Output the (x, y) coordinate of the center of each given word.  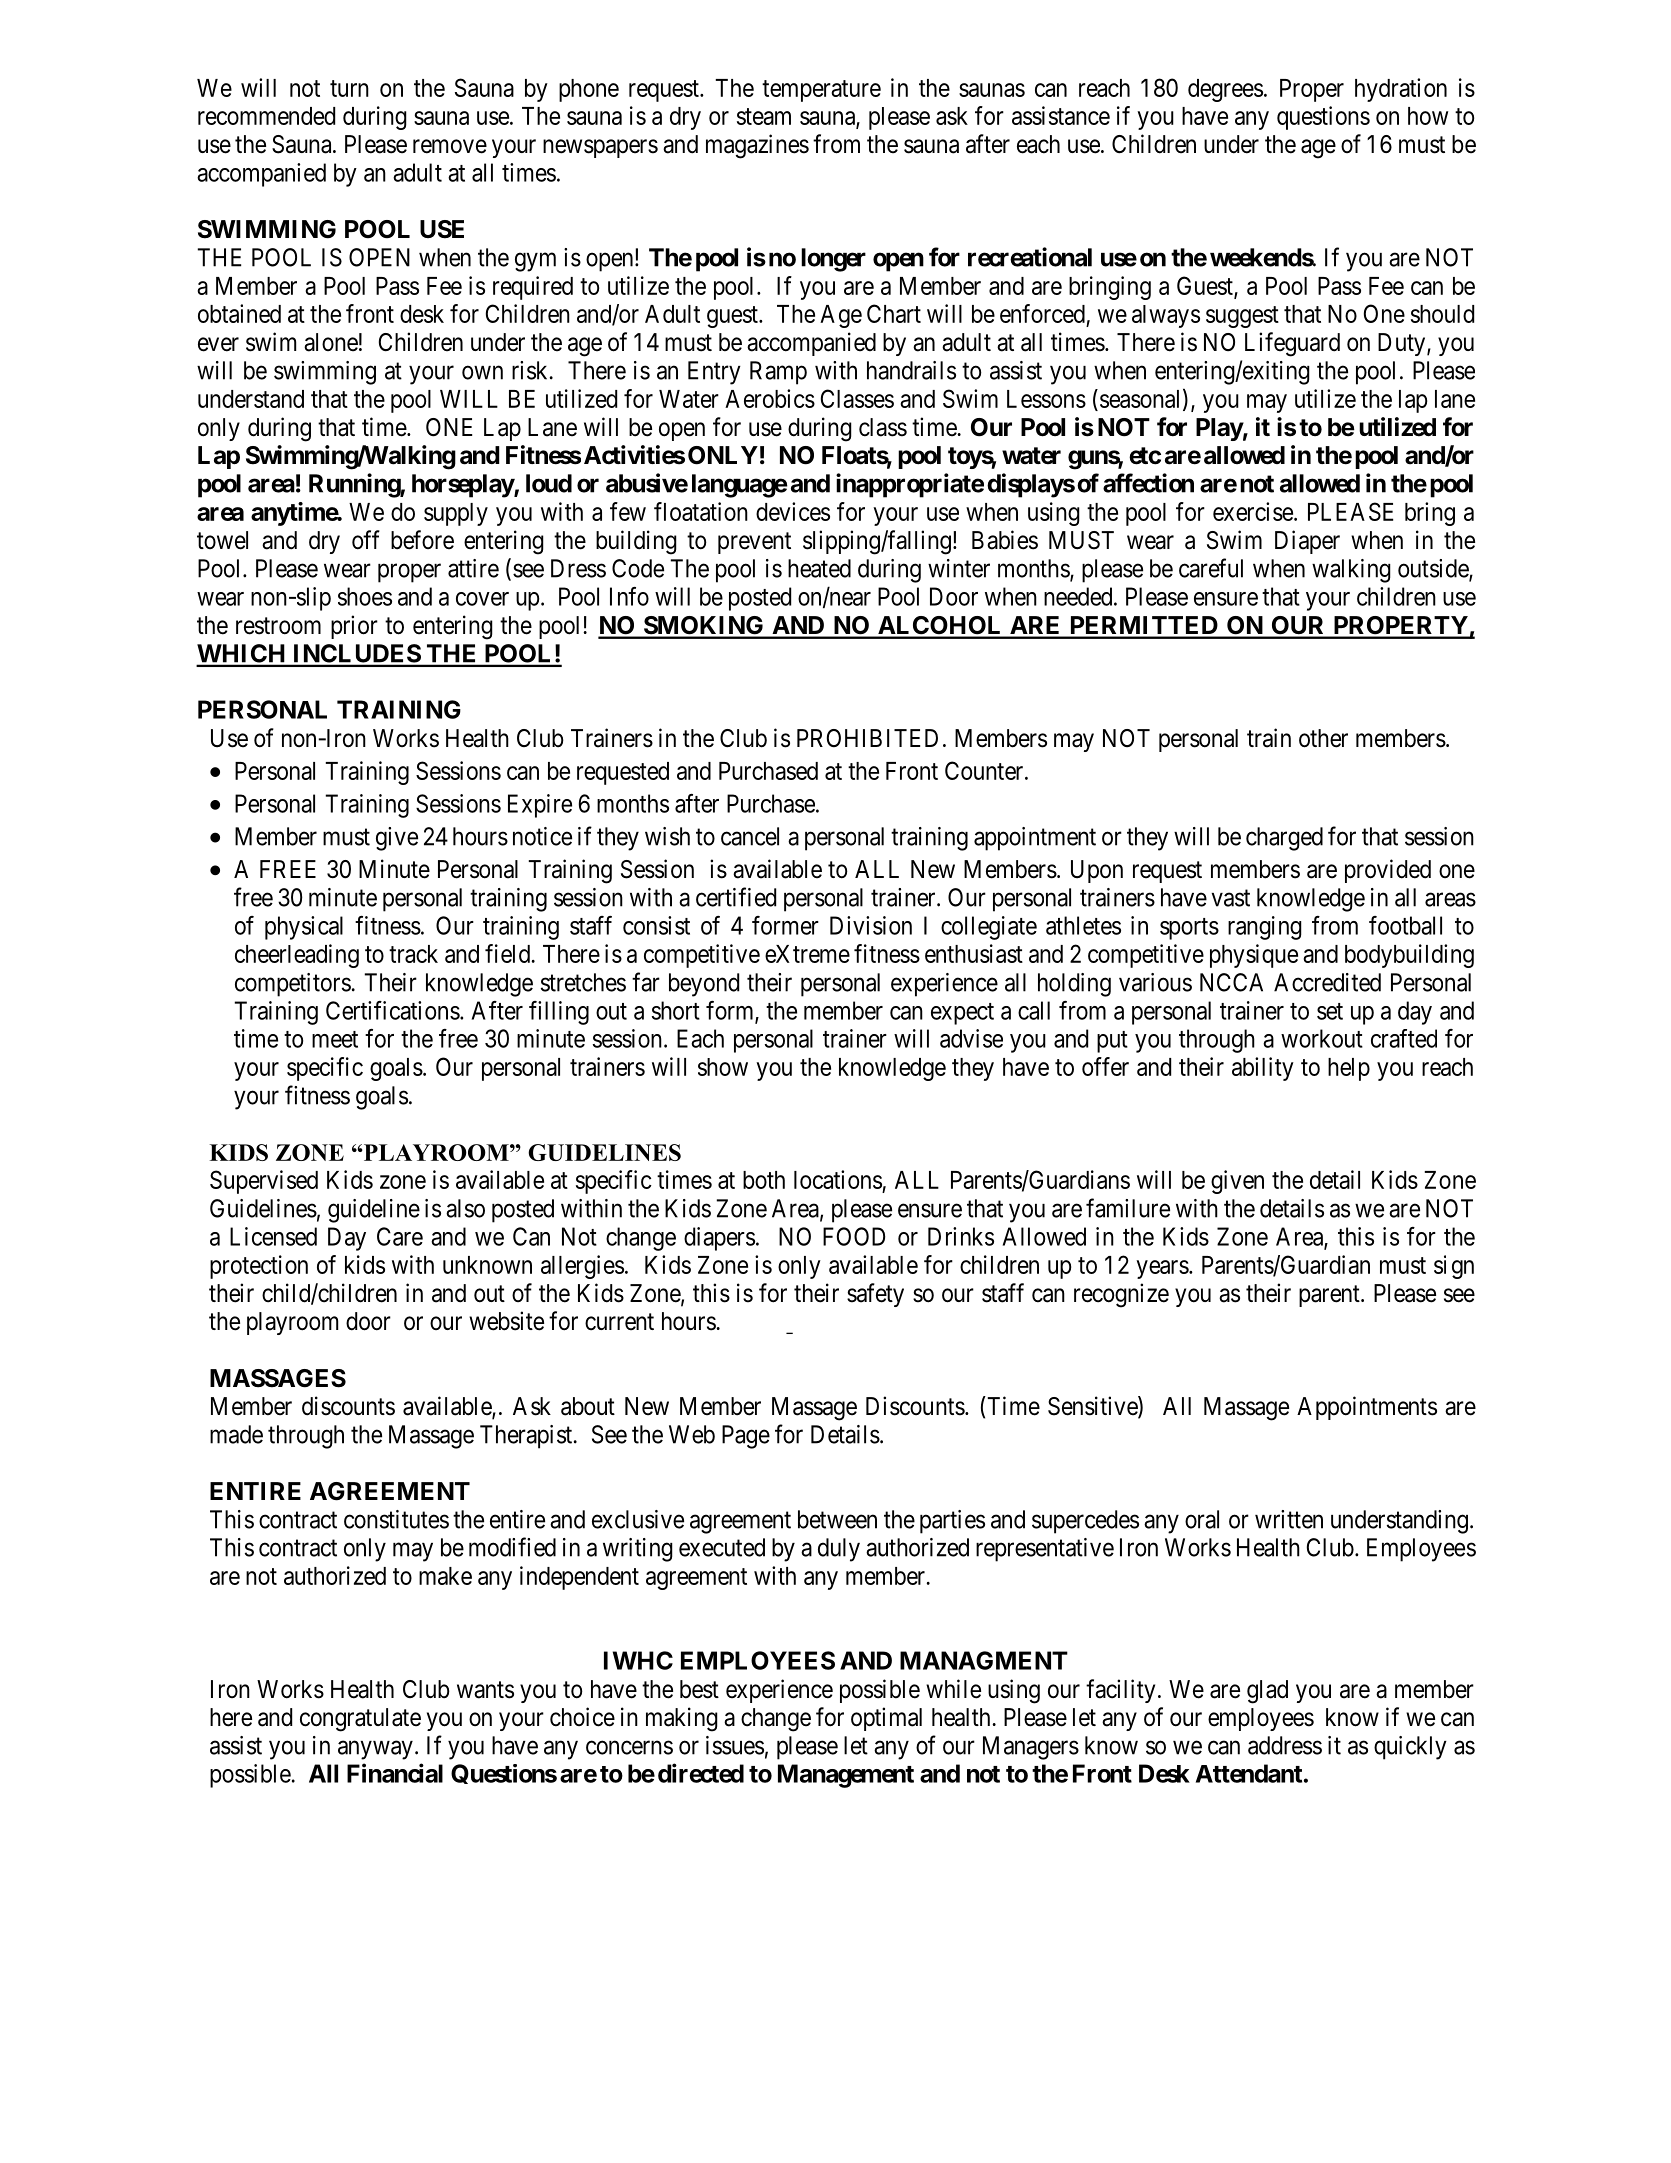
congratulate (360, 1720)
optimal (886, 1719)
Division (871, 925)
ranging (1265, 928)
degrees (1225, 90)
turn (349, 88)
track (413, 954)
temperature (821, 91)
